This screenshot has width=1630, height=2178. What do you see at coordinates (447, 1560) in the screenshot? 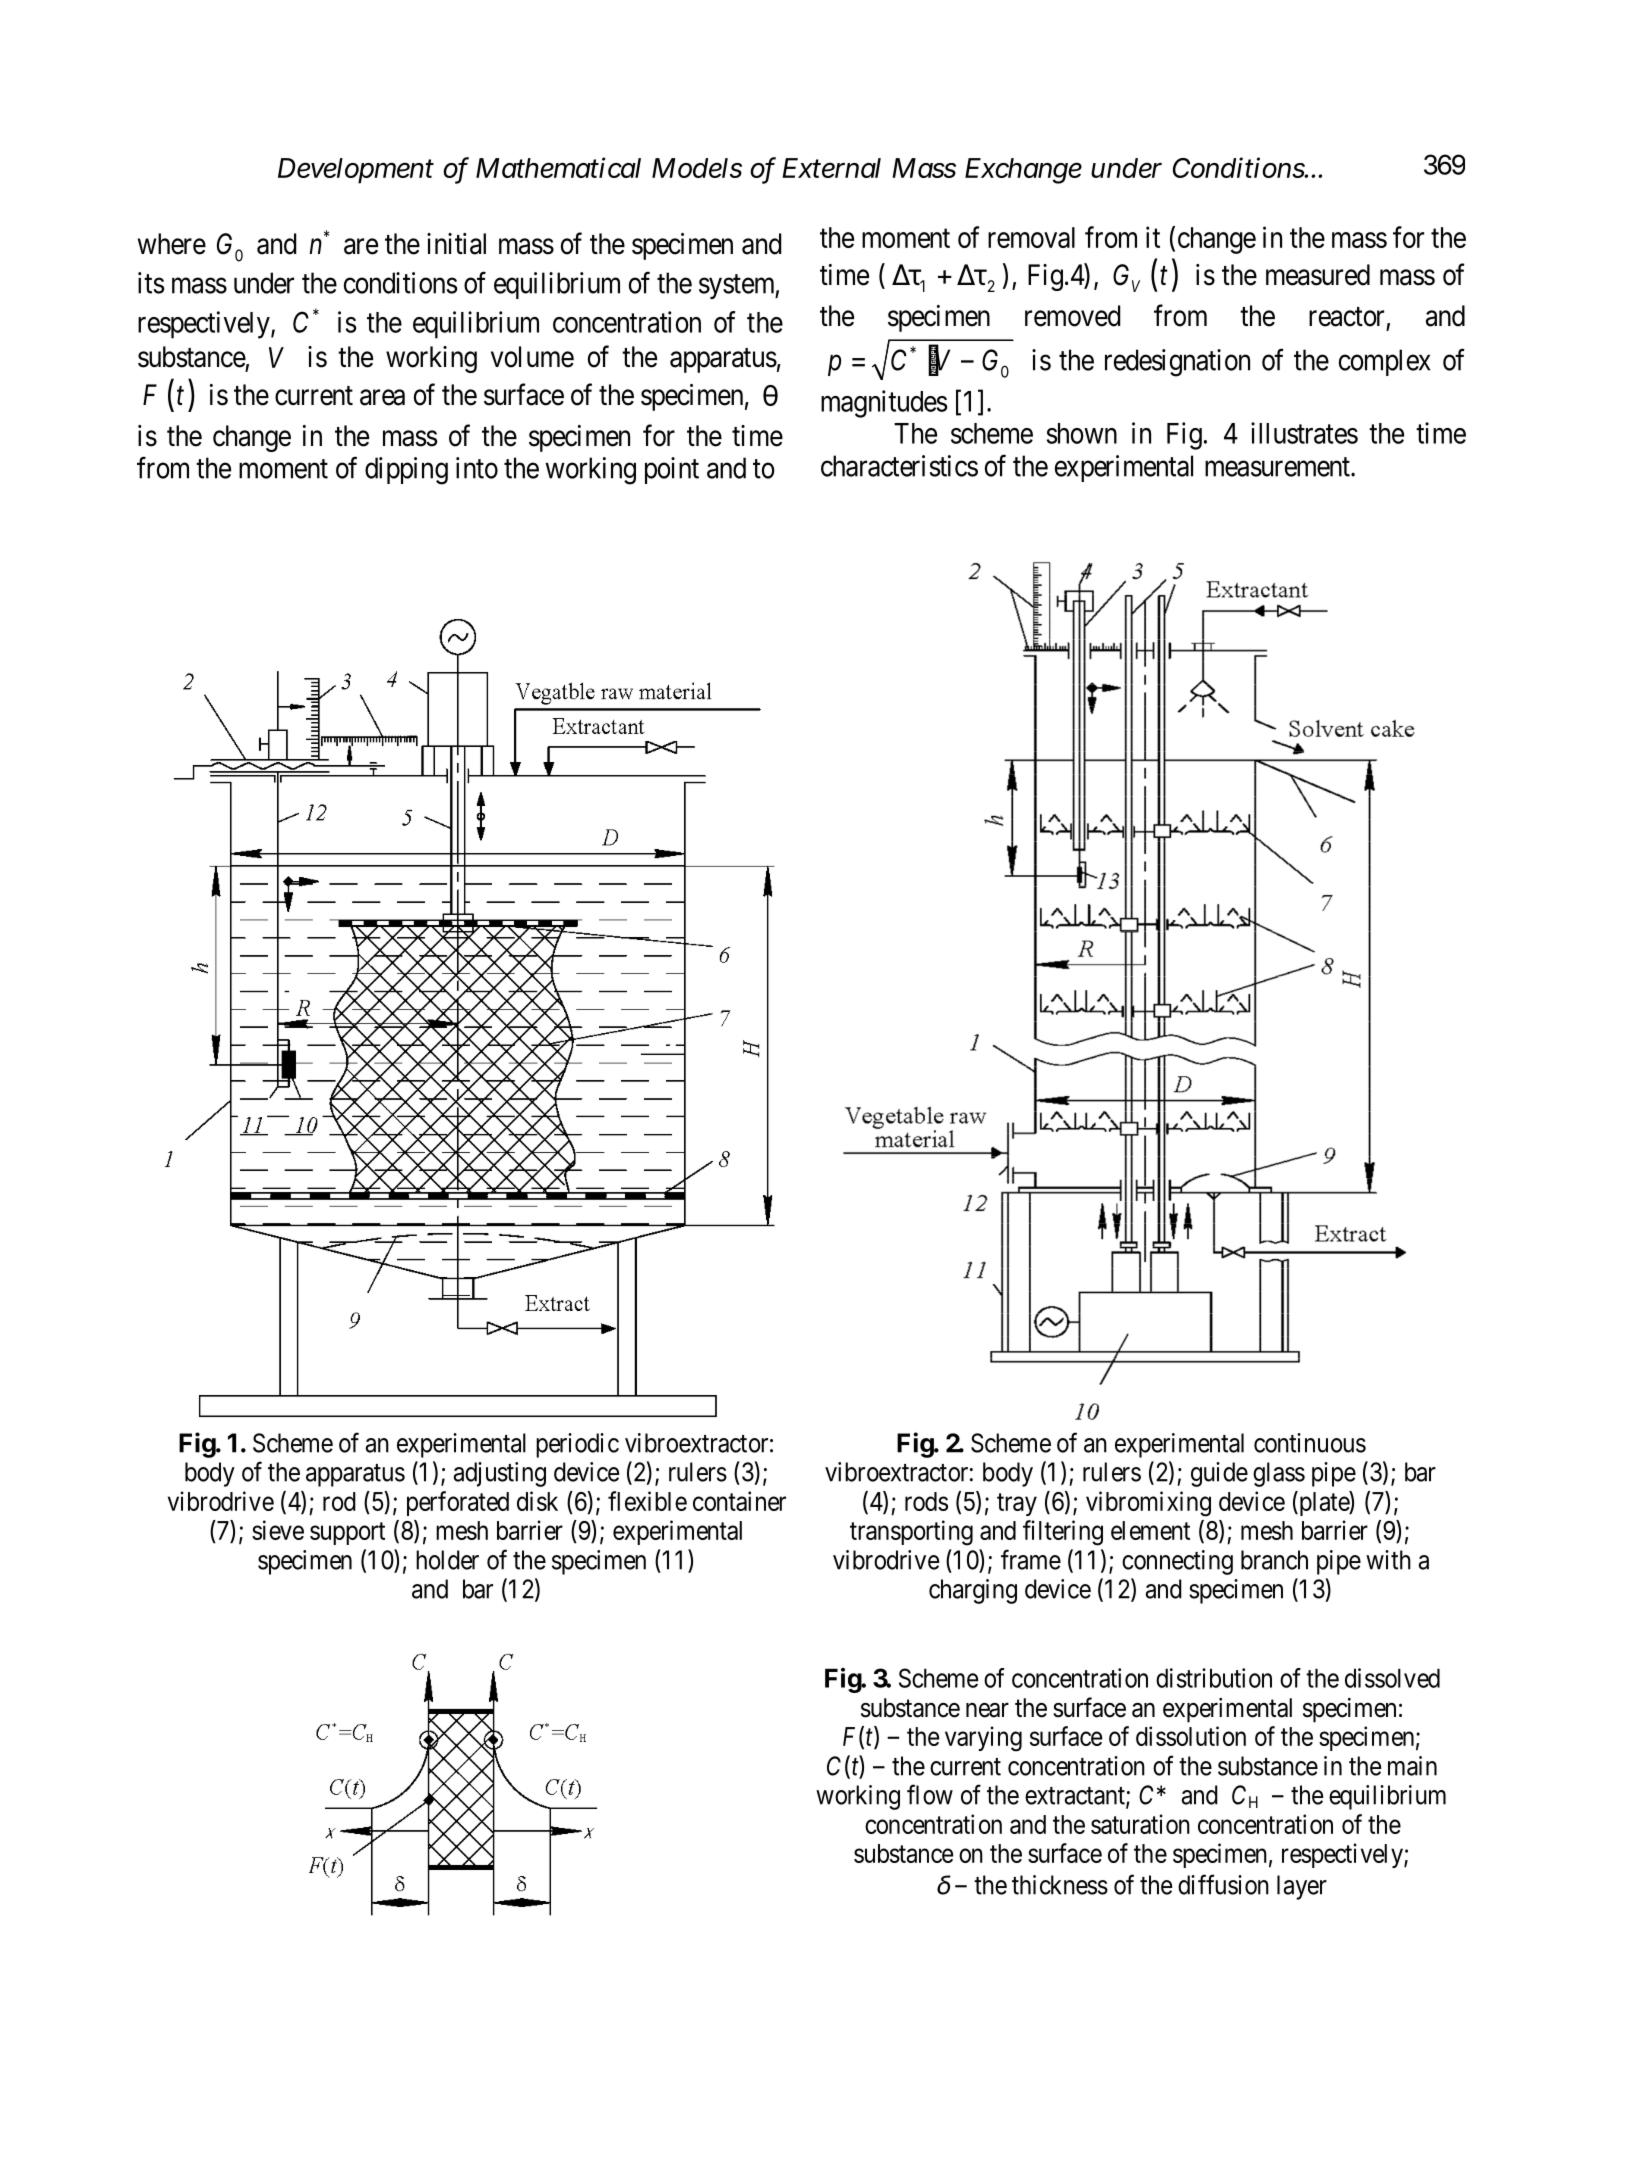
I see `holder` at bounding box center [447, 1560].
